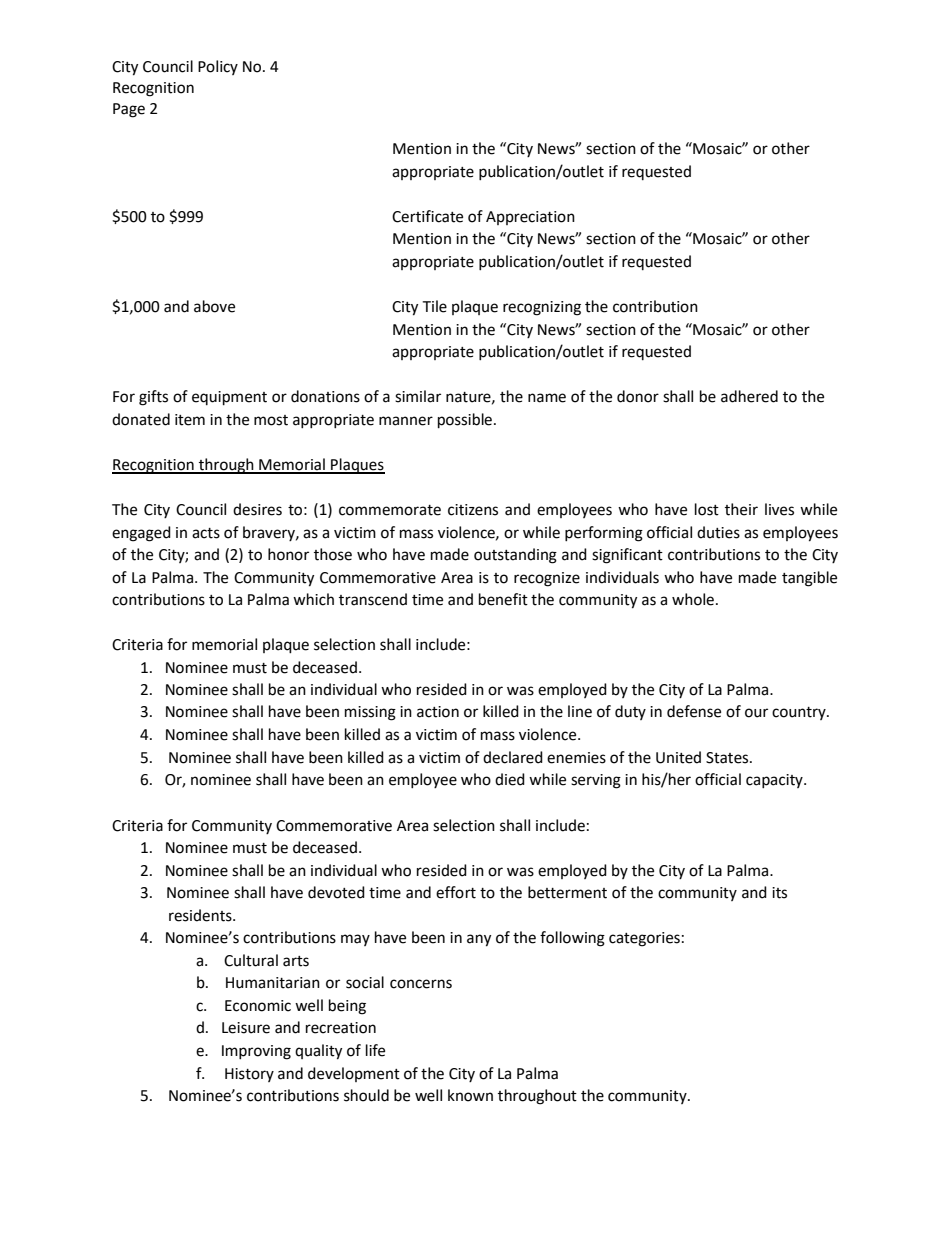 The height and width of the image is (1233, 952). I want to click on History, so click(249, 1075).
